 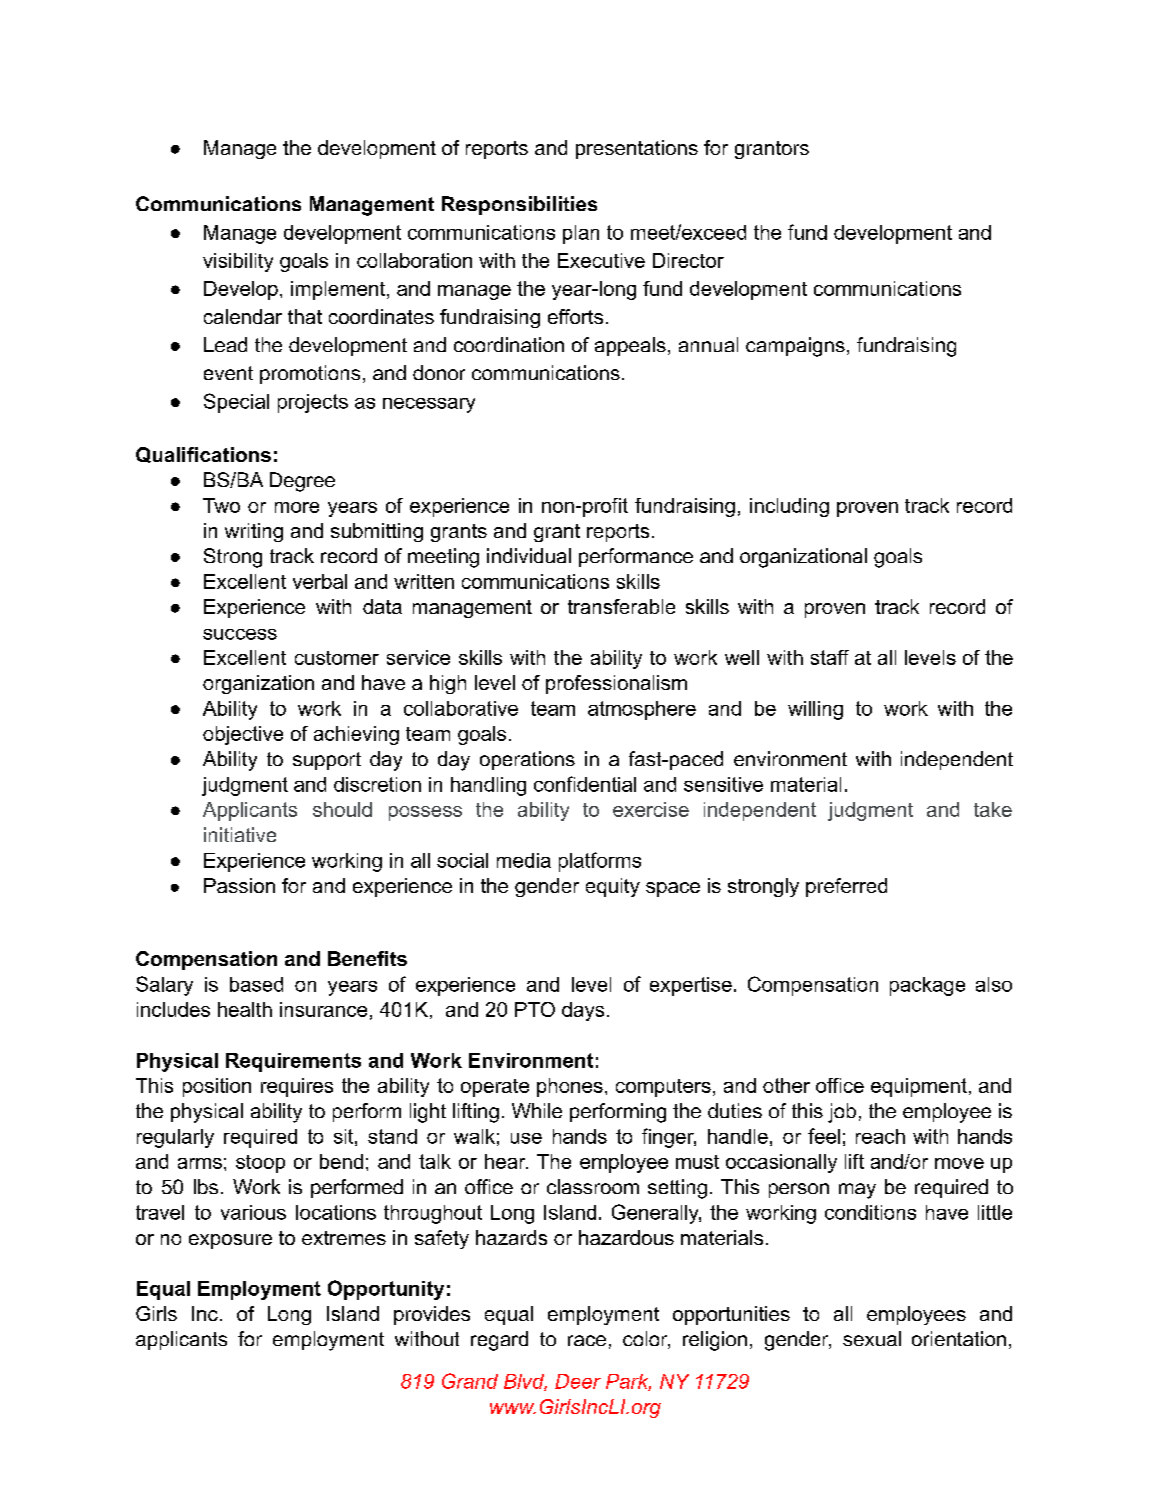 I want to click on race, so click(x=587, y=1340).
